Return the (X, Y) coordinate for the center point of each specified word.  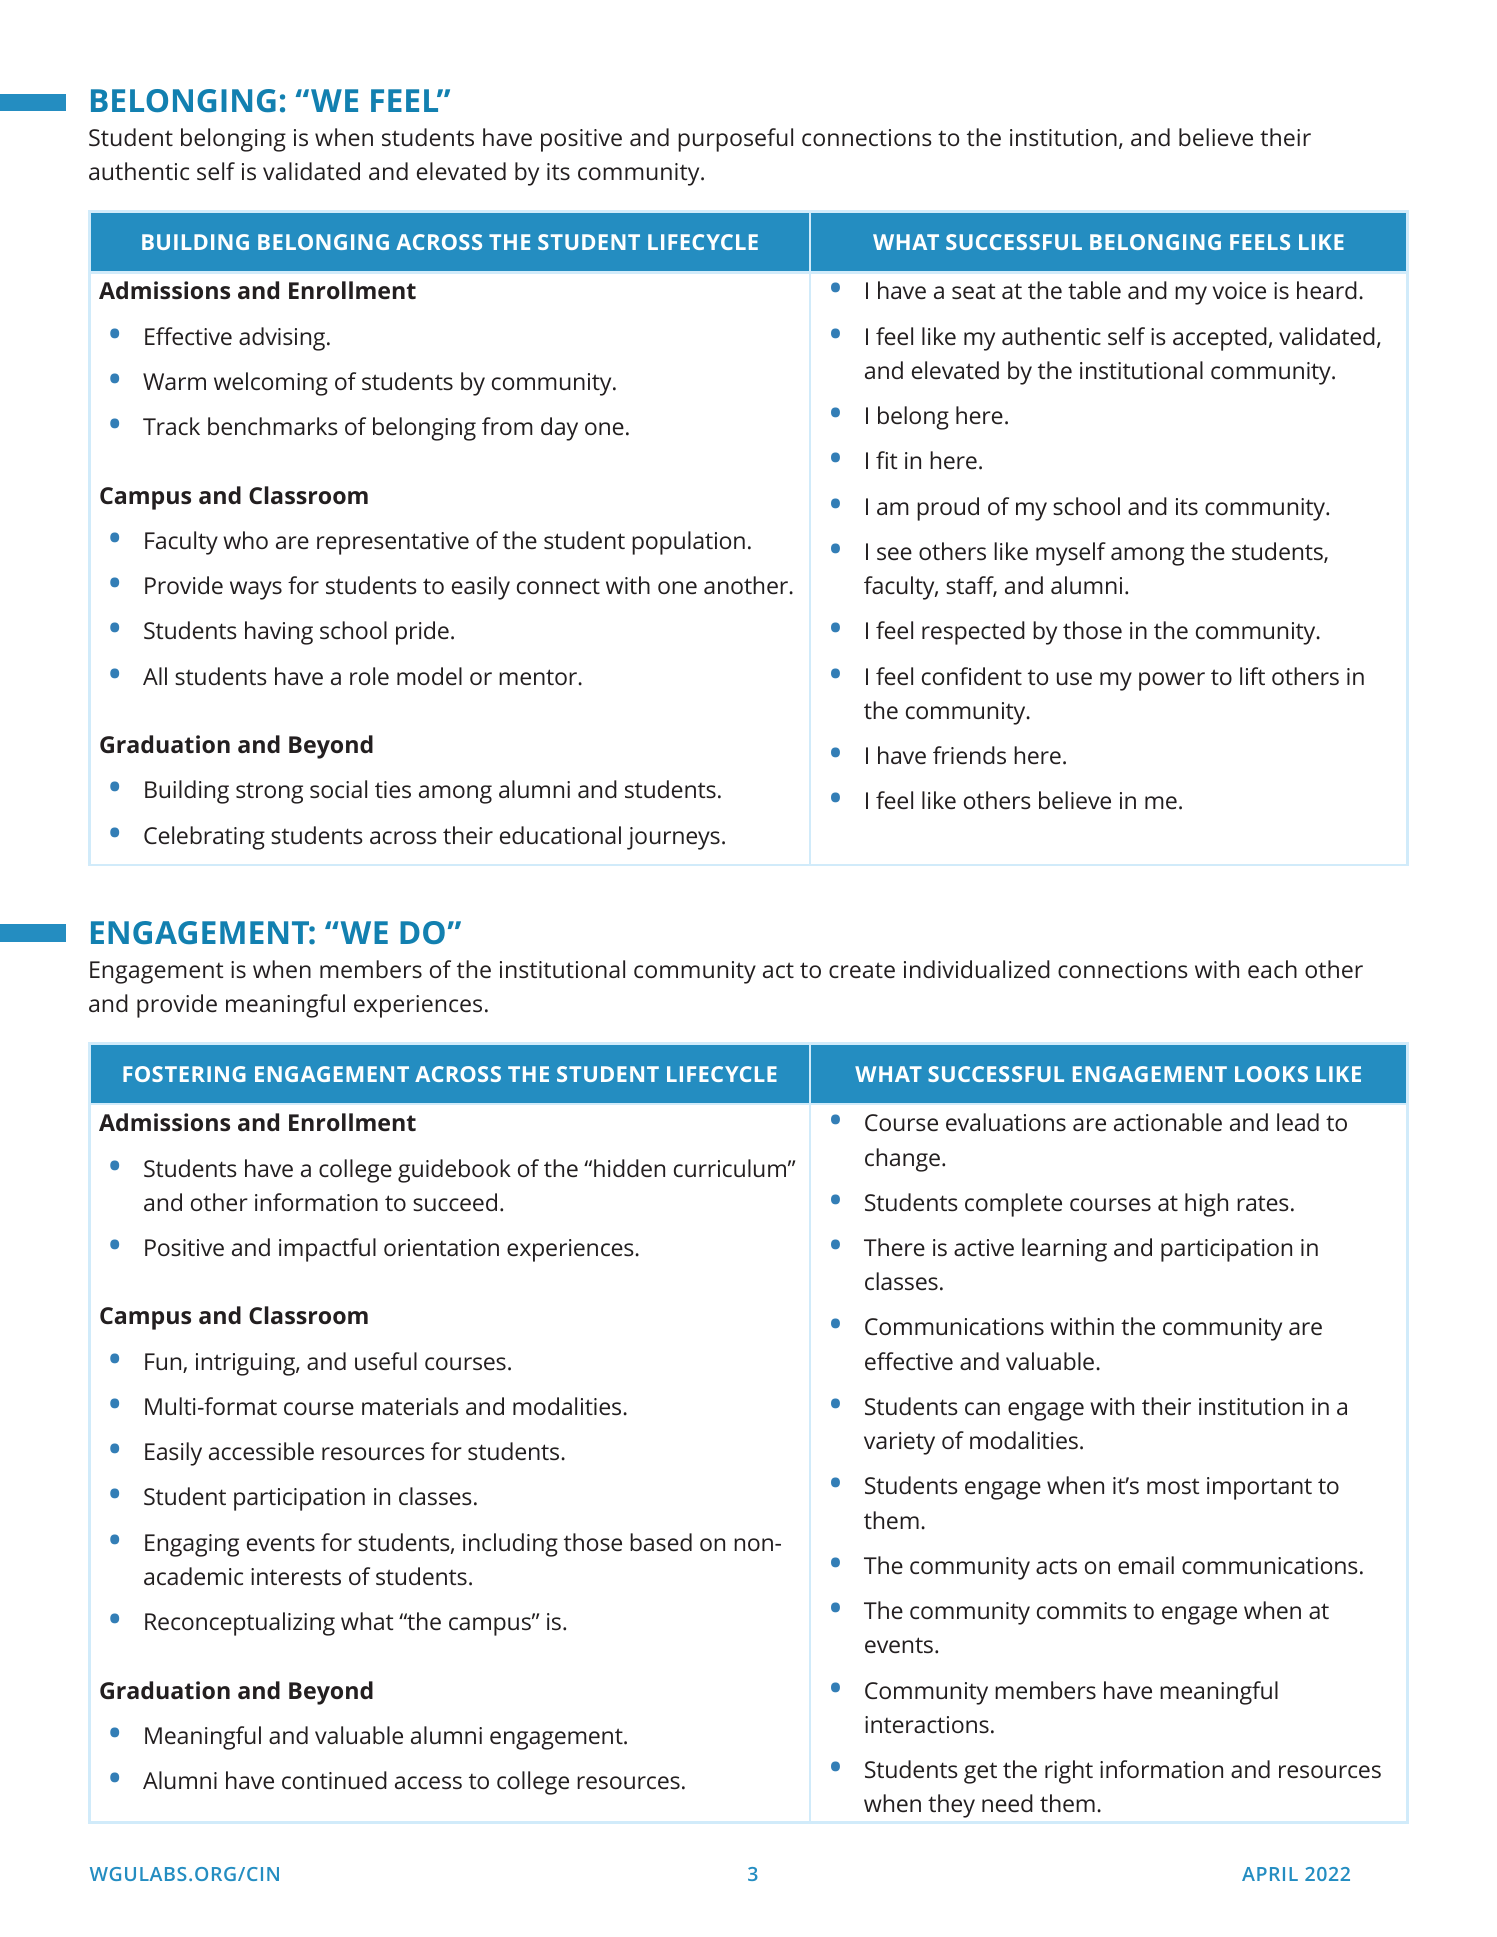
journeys (673, 838)
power (1172, 681)
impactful (327, 1250)
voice (1239, 290)
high (1206, 1205)
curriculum (730, 1168)
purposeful (735, 140)
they (951, 1806)
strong (269, 793)
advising (283, 339)
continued (334, 1780)
